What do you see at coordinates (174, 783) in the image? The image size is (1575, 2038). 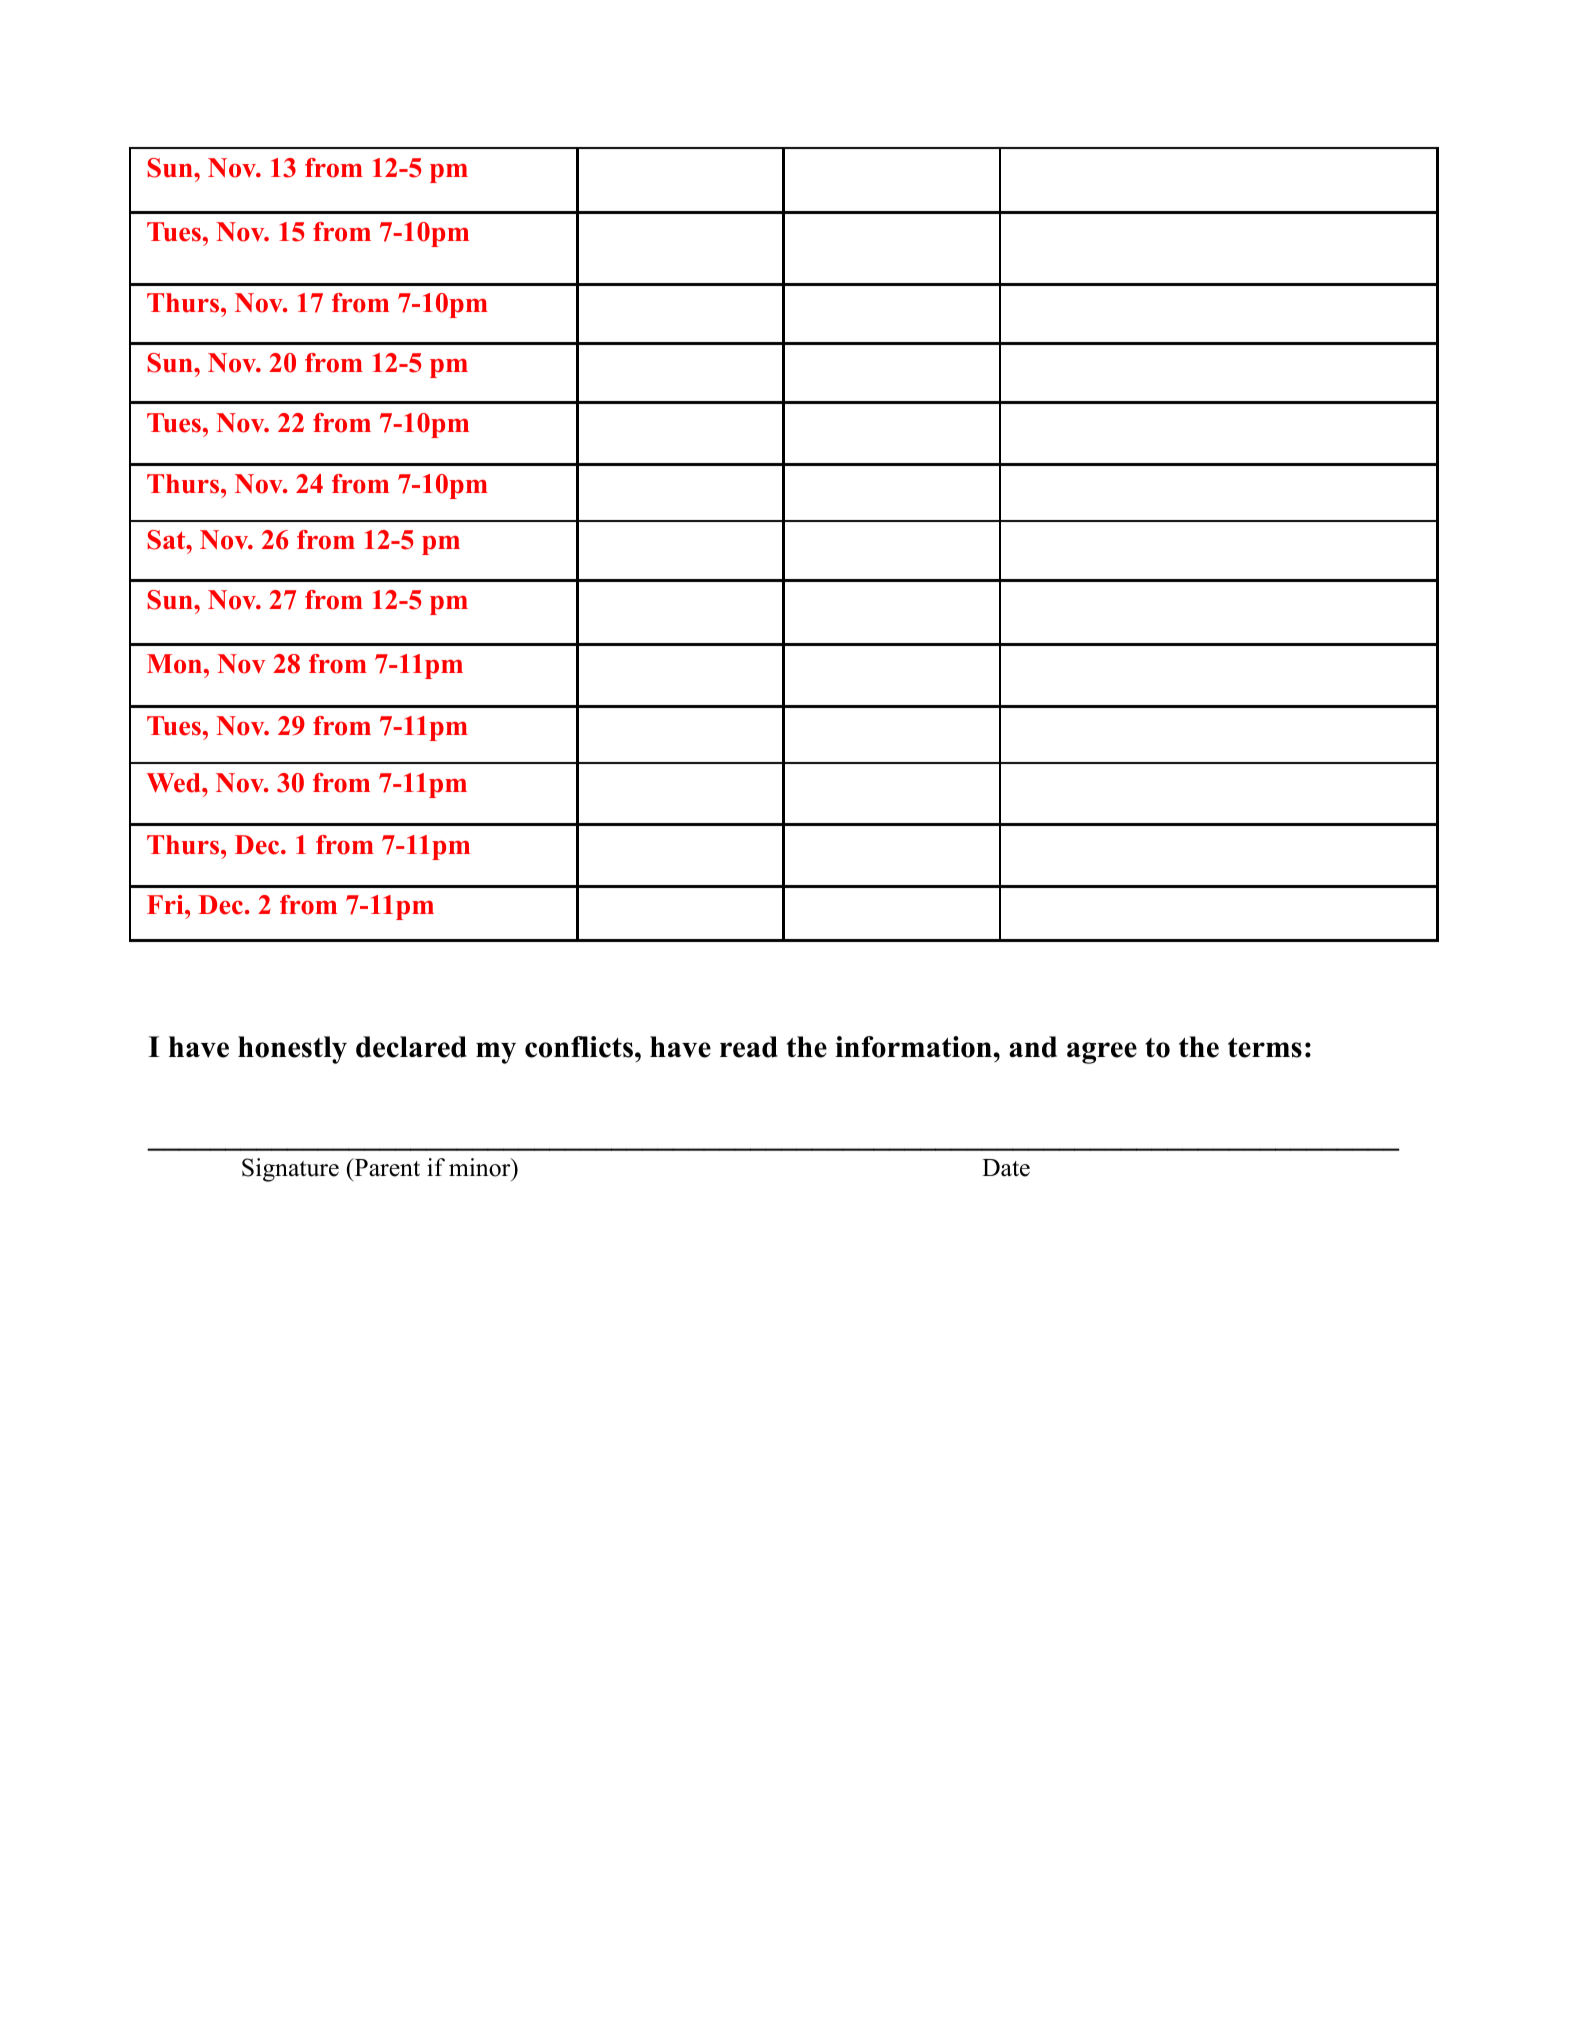 I see `Wed` at bounding box center [174, 783].
